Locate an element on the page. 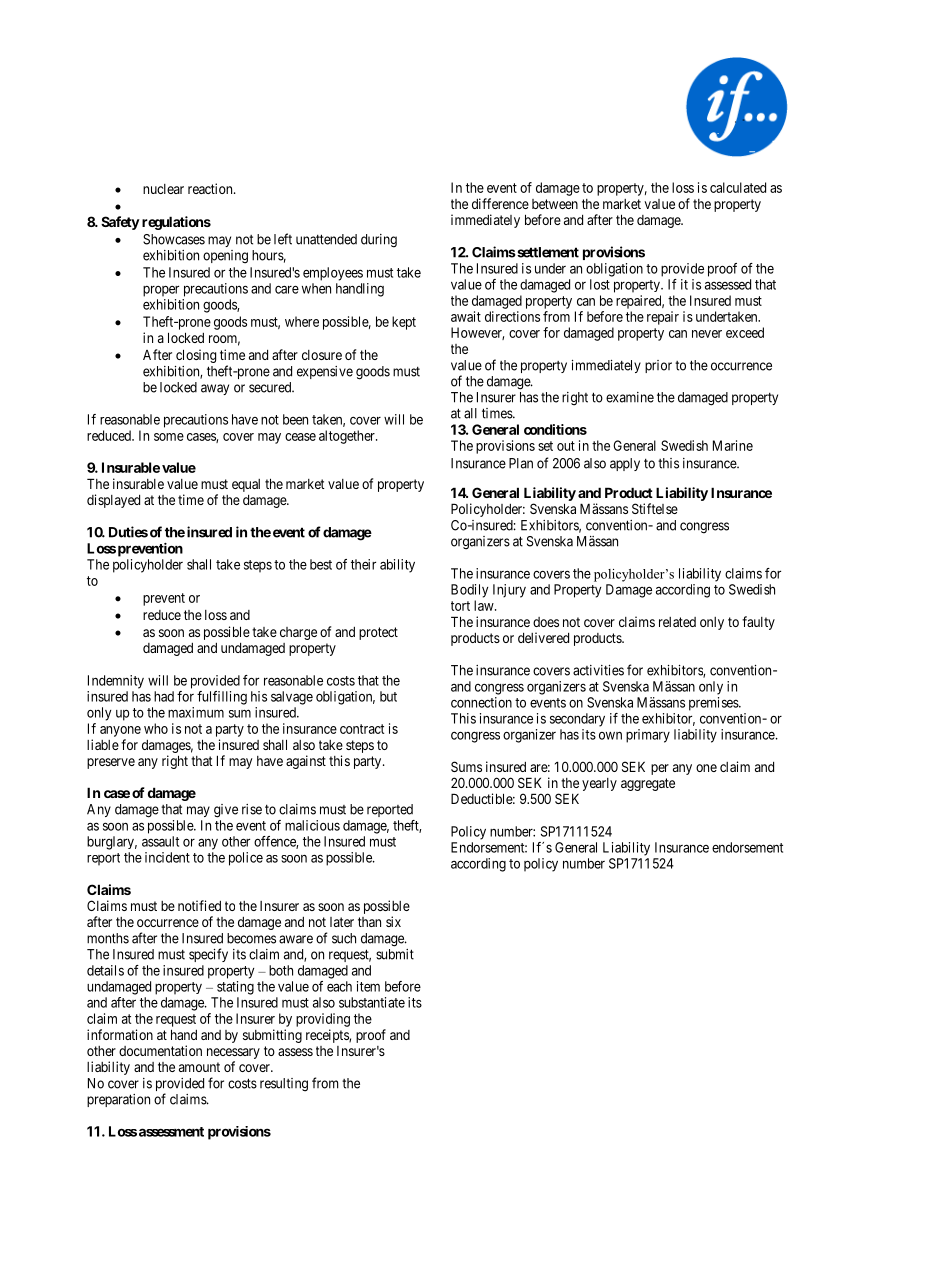 The image size is (952, 1272). substantiate is located at coordinates (372, 1002).
